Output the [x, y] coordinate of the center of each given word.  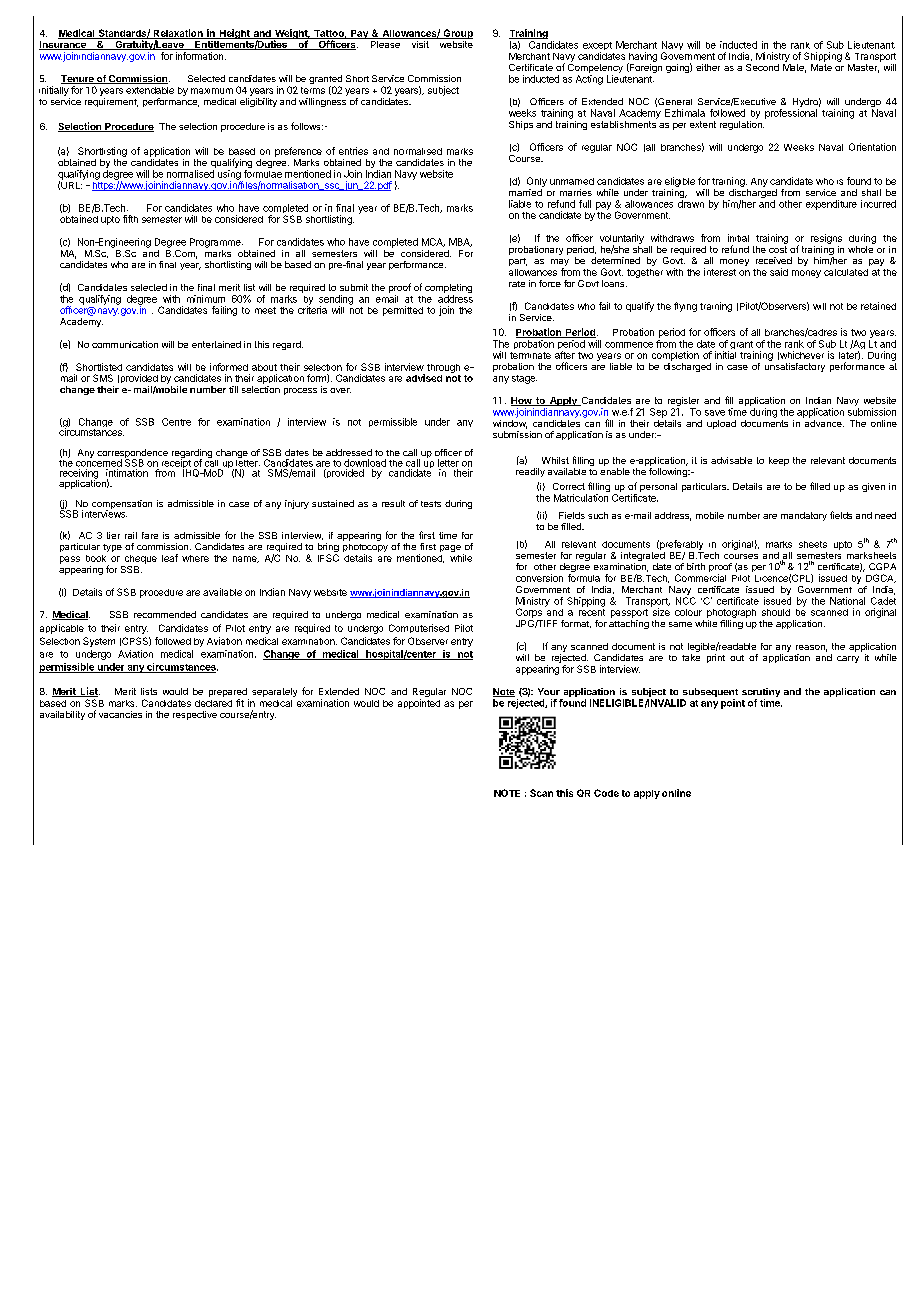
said [779, 272]
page [450, 548]
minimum [206, 299]
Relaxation [178, 34]
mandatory [804, 516]
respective [195, 715]
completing [448, 290]
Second [762, 67]
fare [150, 535]
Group [457, 34]
